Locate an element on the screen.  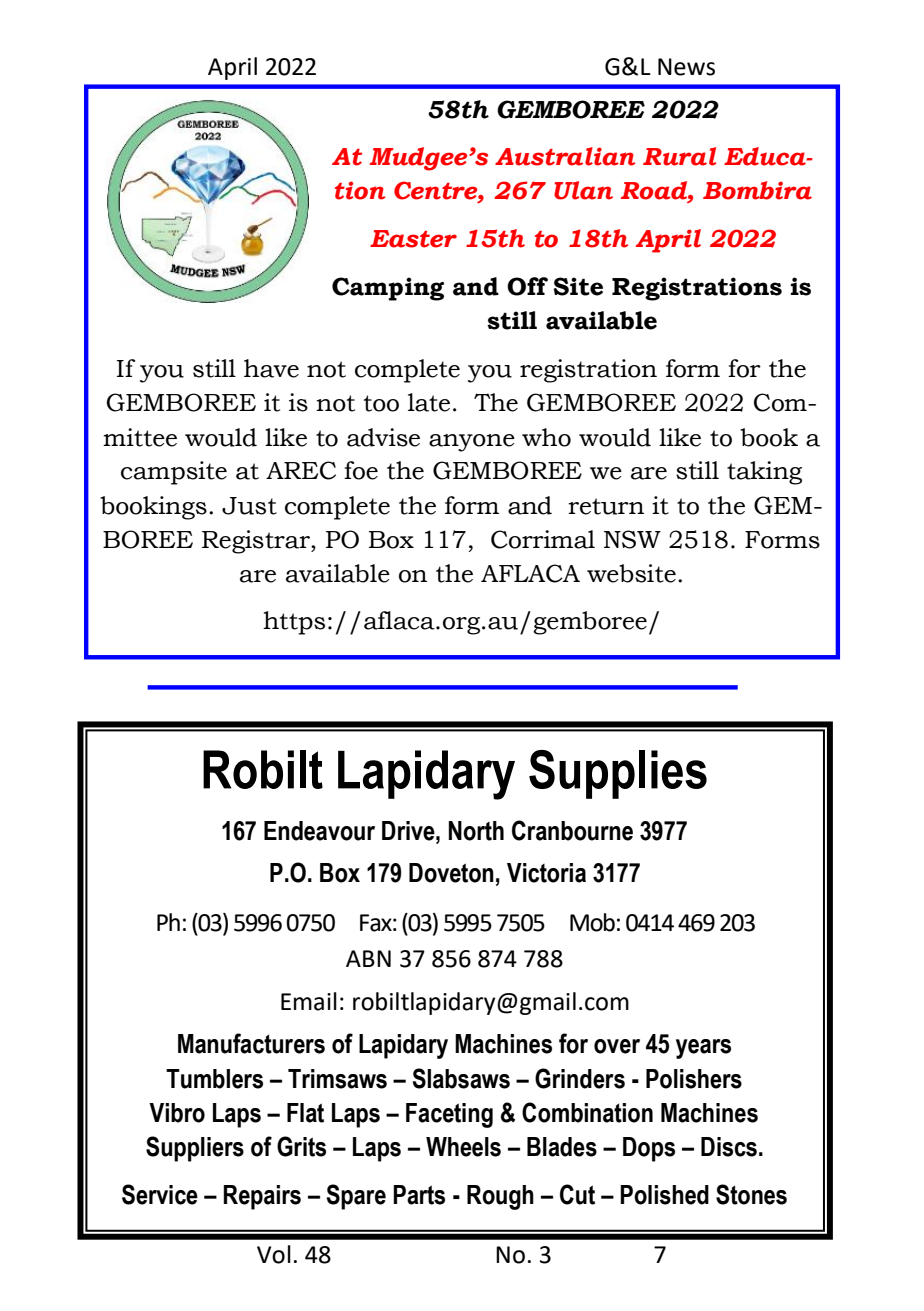
Email is located at coordinates (309, 1001).
